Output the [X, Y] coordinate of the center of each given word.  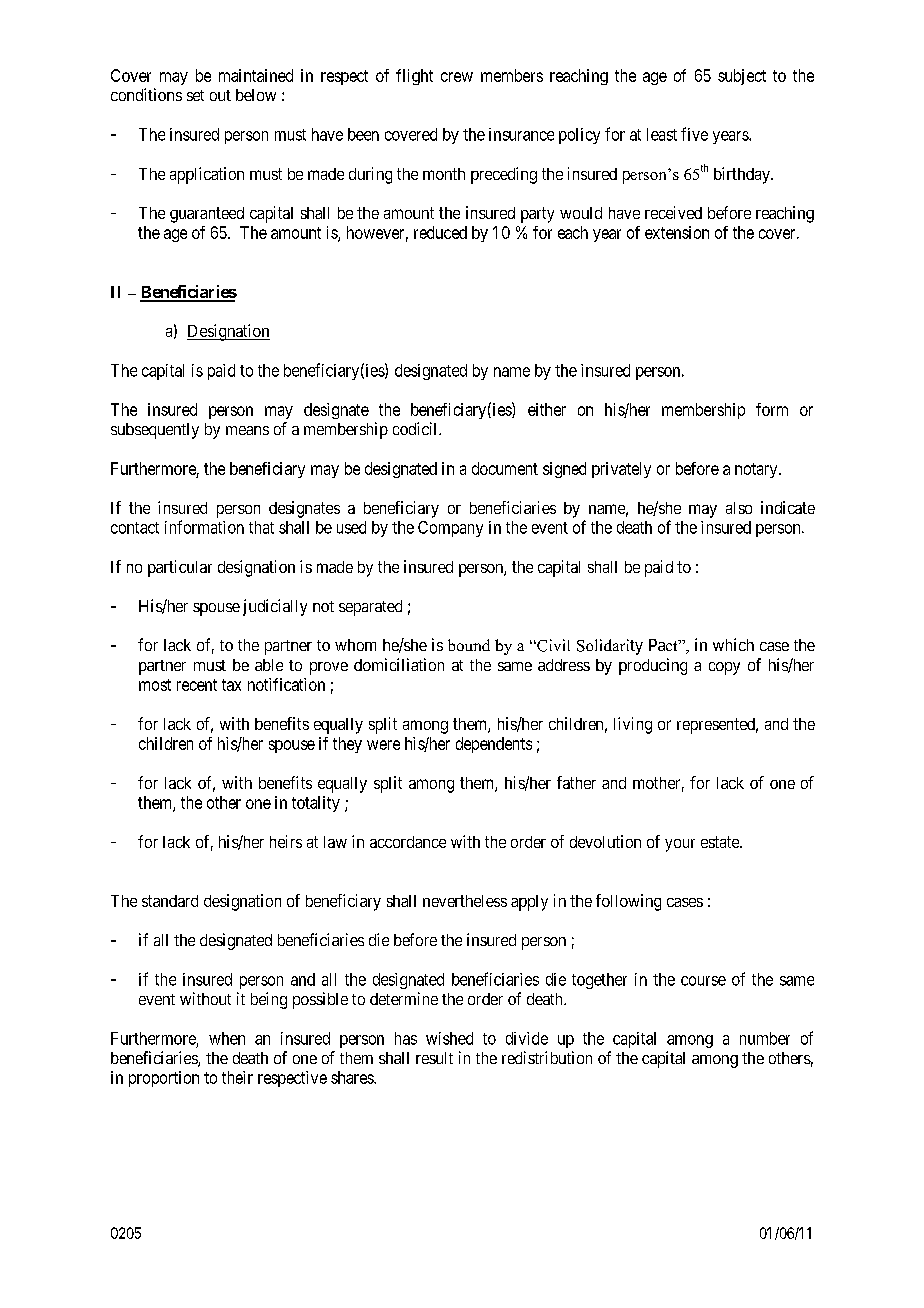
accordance [408, 842]
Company [450, 529]
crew [457, 77]
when [227, 1038]
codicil [416, 428]
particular [180, 568]
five [694, 134]
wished [449, 1038]
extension [677, 232]
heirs [286, 841]
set [195, 95]
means [247, 430]
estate [721, 842]
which [733, 644]
